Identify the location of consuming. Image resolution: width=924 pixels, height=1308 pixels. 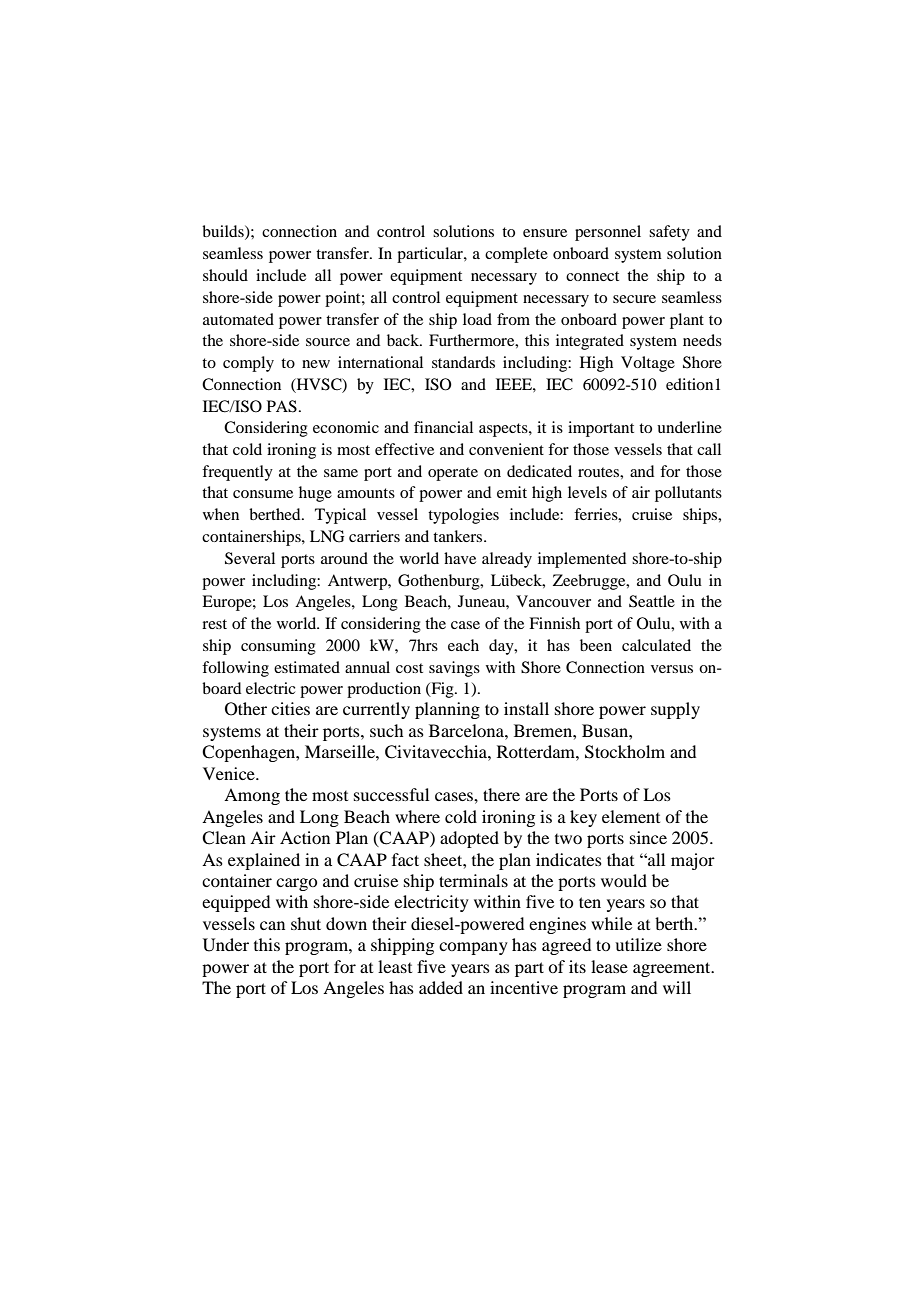
(278, 647).
